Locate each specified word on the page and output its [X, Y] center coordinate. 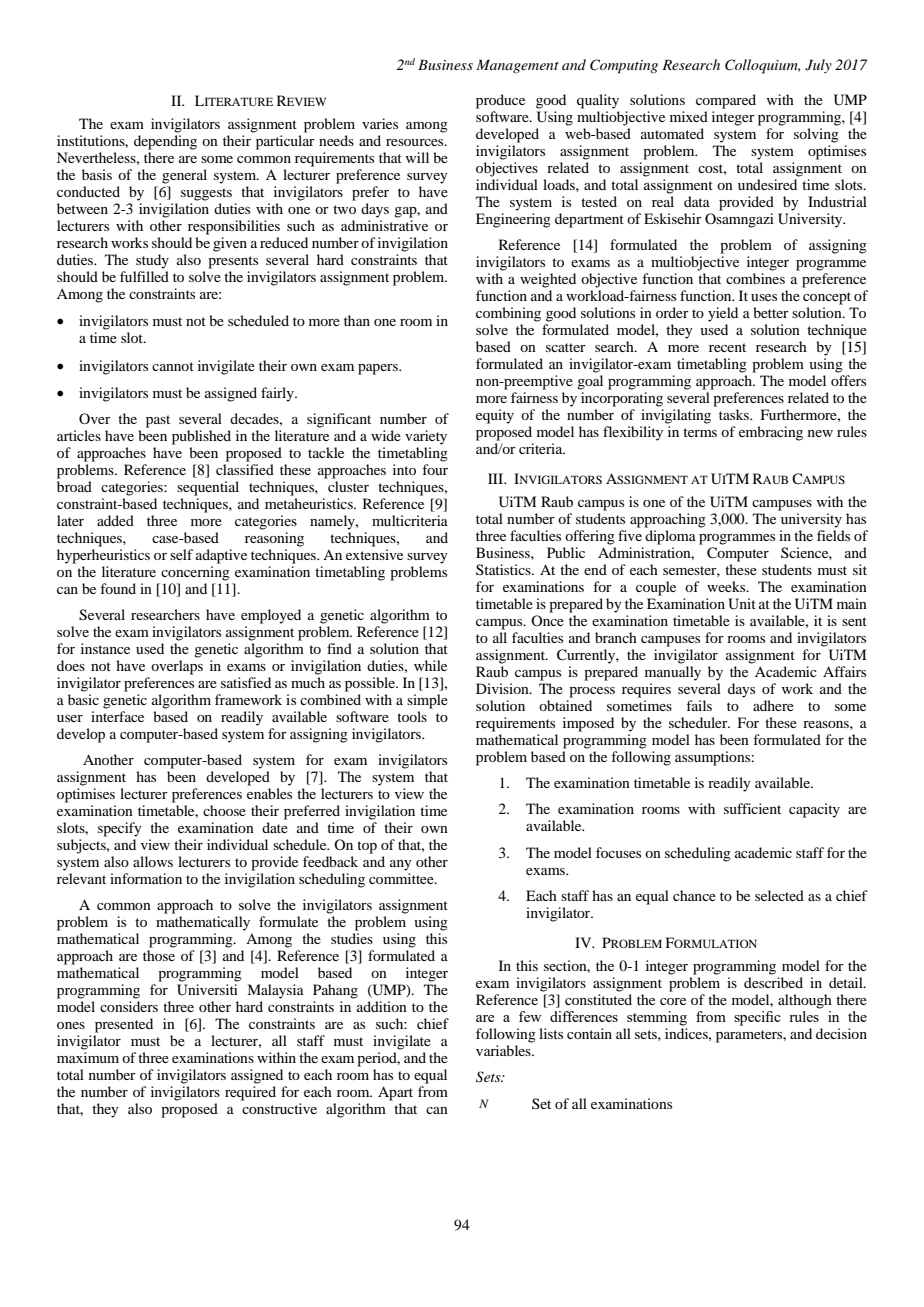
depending [165, 142]
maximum [88, 1057]
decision [841, 1033]
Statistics [504, 569]
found [118, 588]
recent [727, 347]
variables [504, 1050]
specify [120, 829]
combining [508, 314]
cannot [173, 366]
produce [500, 101]
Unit [742, 604]
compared [726, 101]
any [401, 865]
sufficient [752, 808]
